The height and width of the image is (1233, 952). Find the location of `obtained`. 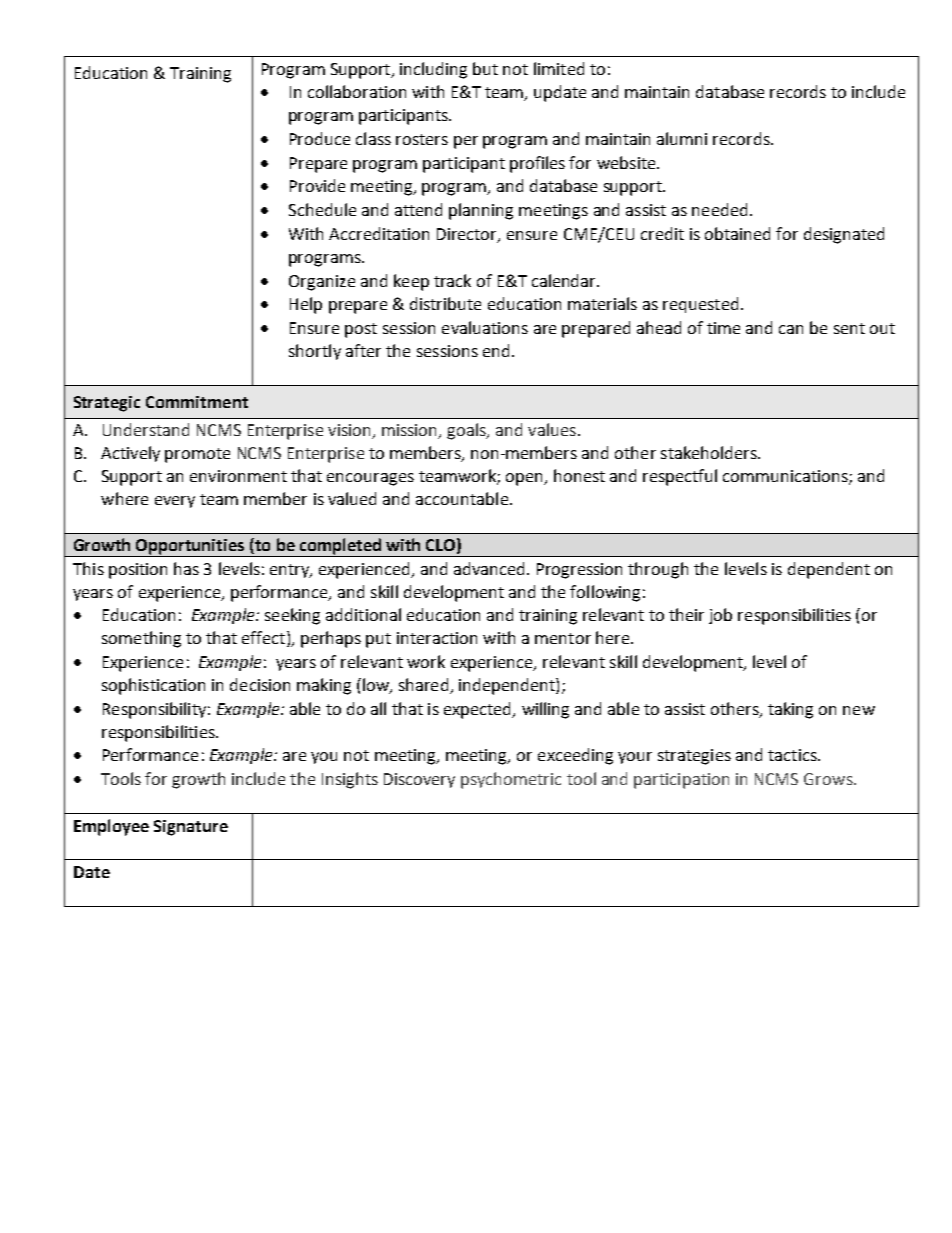

obtained is located at coordinates (737, 233).
